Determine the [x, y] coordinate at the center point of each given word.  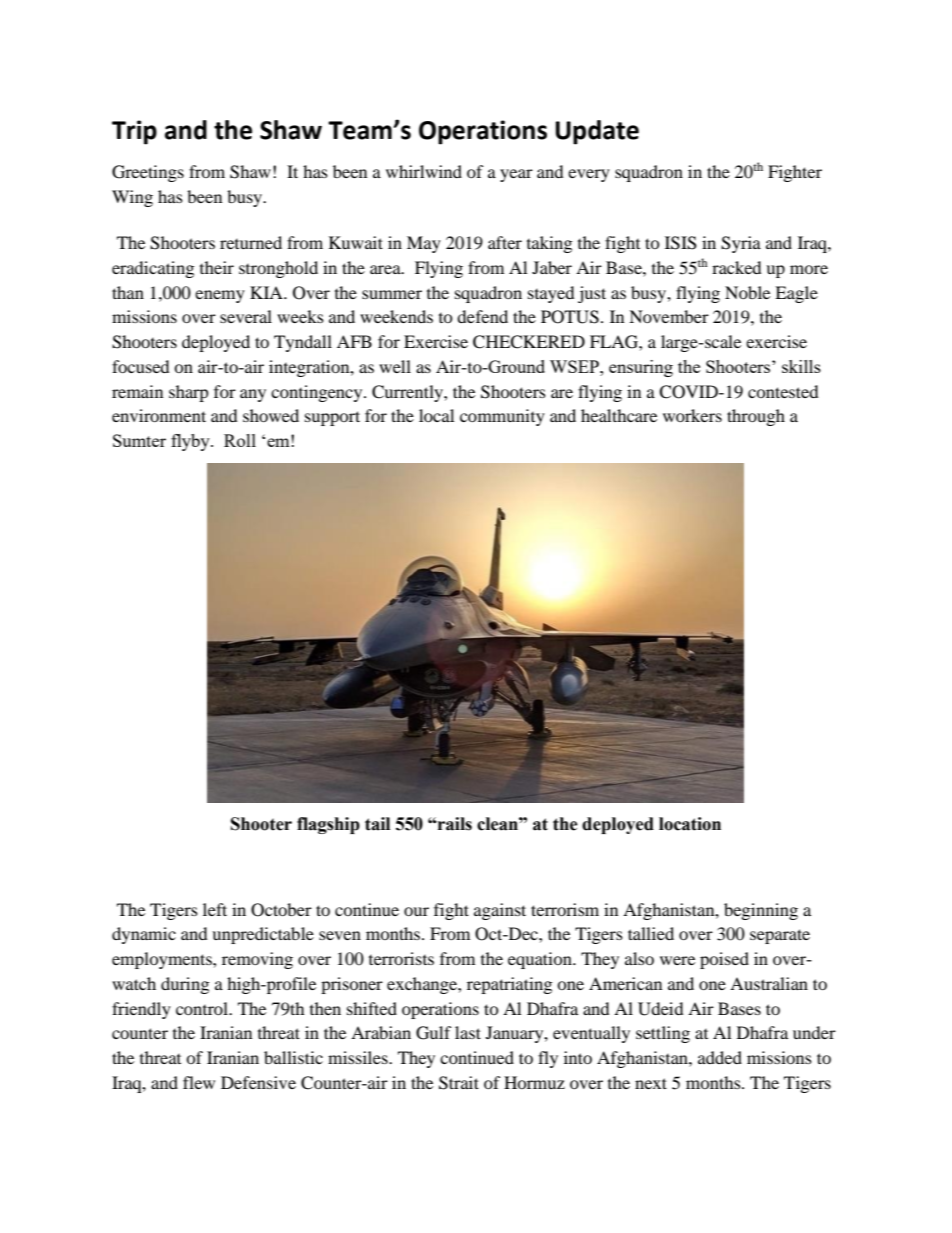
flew [199, 1082]
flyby [191, 442]
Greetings [148, 173]
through [756, 417]
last [468, 1032]
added [720, 1057]
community [502, 417]
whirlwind [424, 171]
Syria [741, 244]
